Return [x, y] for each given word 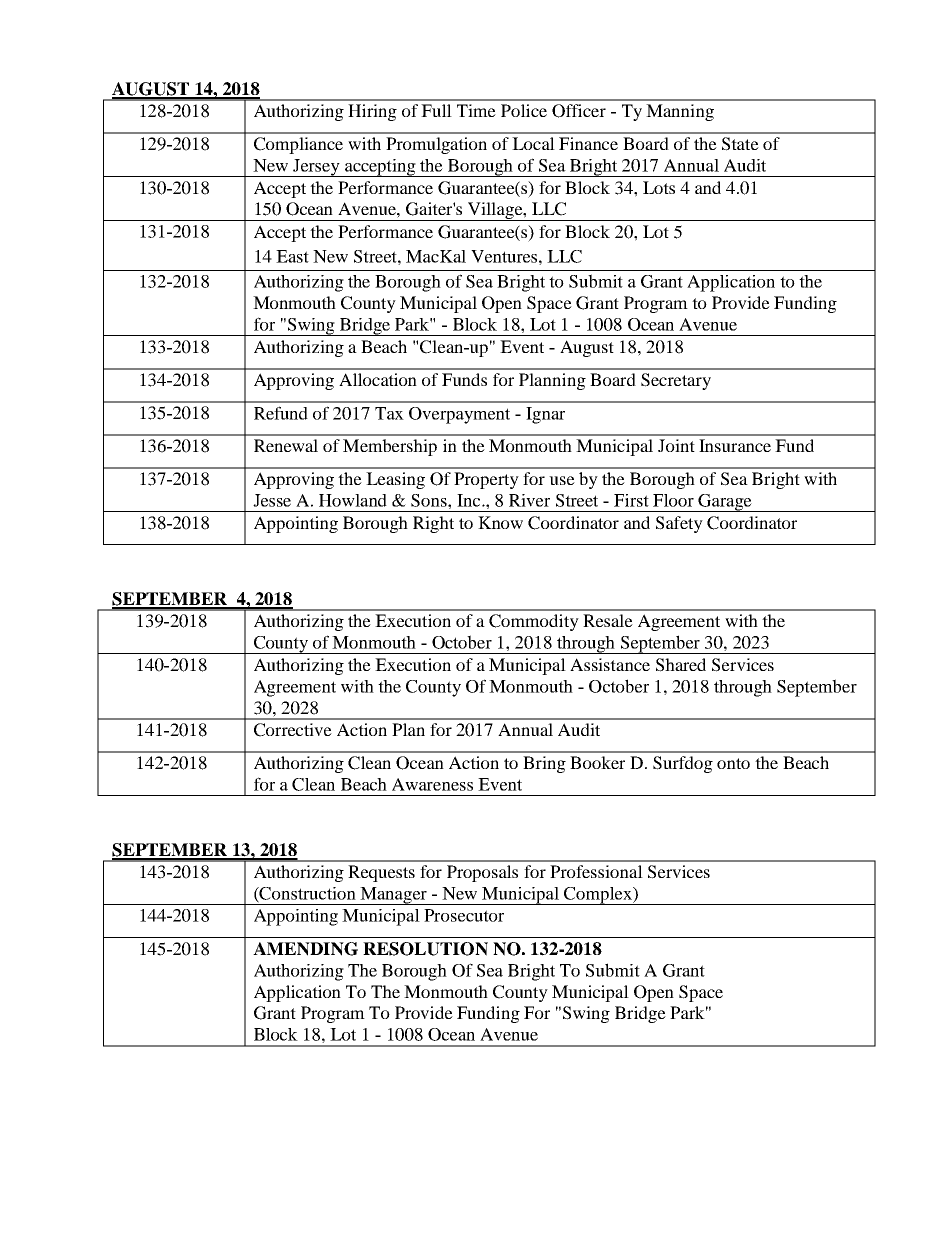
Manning [680, 112]
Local [533, 143]
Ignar [545, 415]
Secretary [676, 381]
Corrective [293, 730]
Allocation [378, 379]
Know [500, 522]
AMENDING [305, 949]
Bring [544, 764]
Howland [353, 500]
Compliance [298, 145]
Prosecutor [464, 915]
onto [733, 763]
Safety [679, 524]
